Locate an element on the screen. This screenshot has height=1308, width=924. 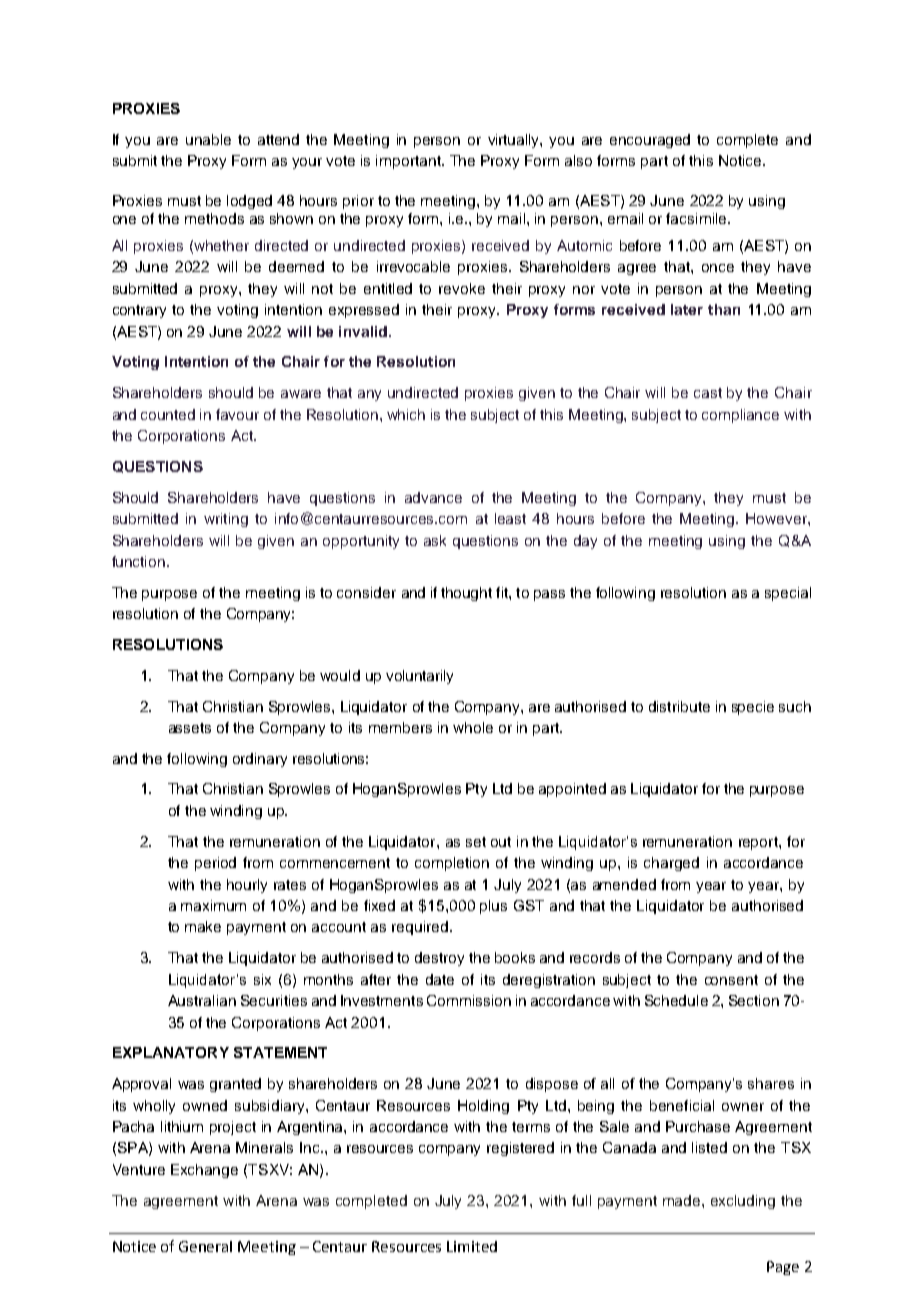
Limited is located at coordinates (472, 1246).
